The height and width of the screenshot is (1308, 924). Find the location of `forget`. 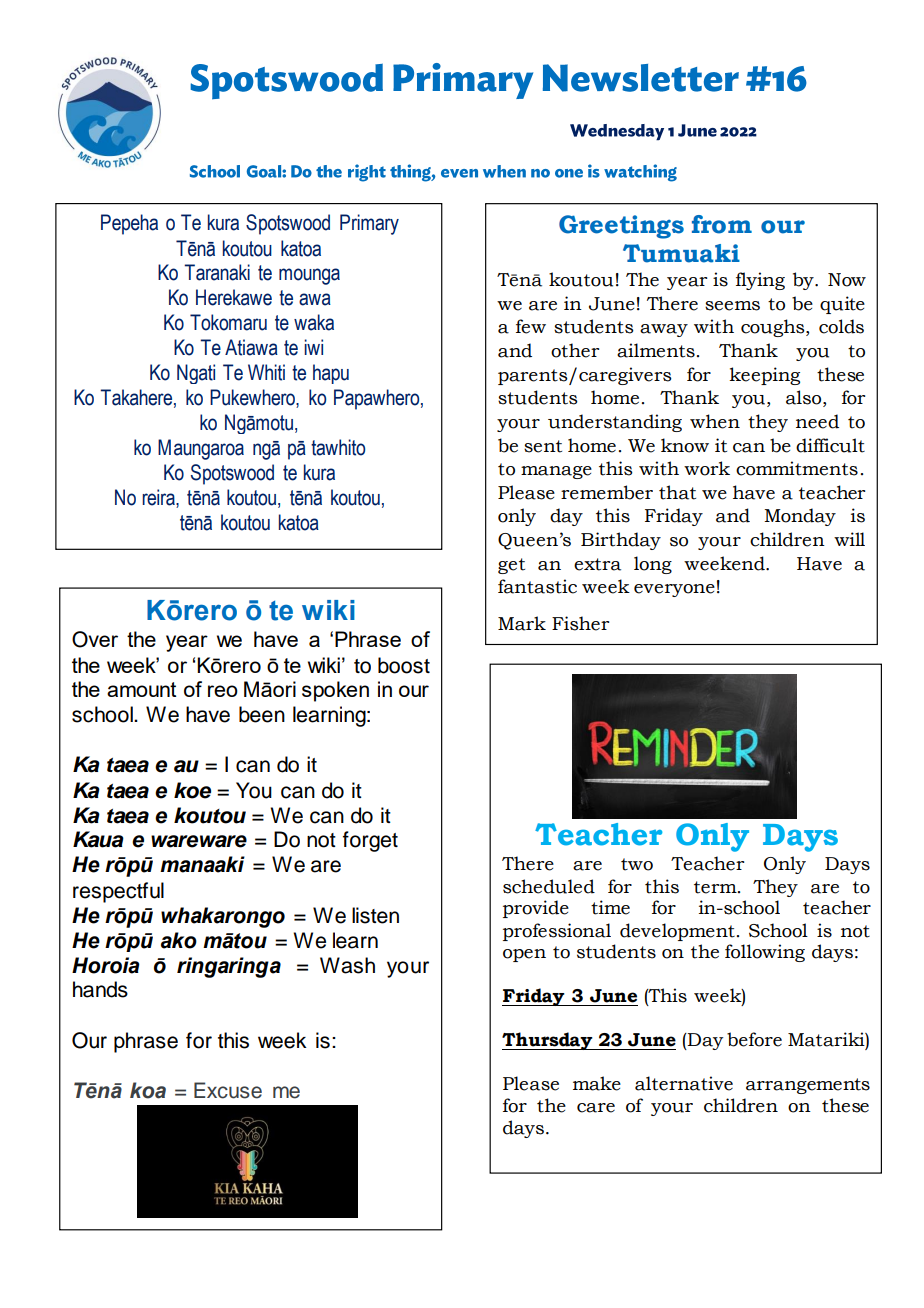

forget is located at coordinates (370, 841).
